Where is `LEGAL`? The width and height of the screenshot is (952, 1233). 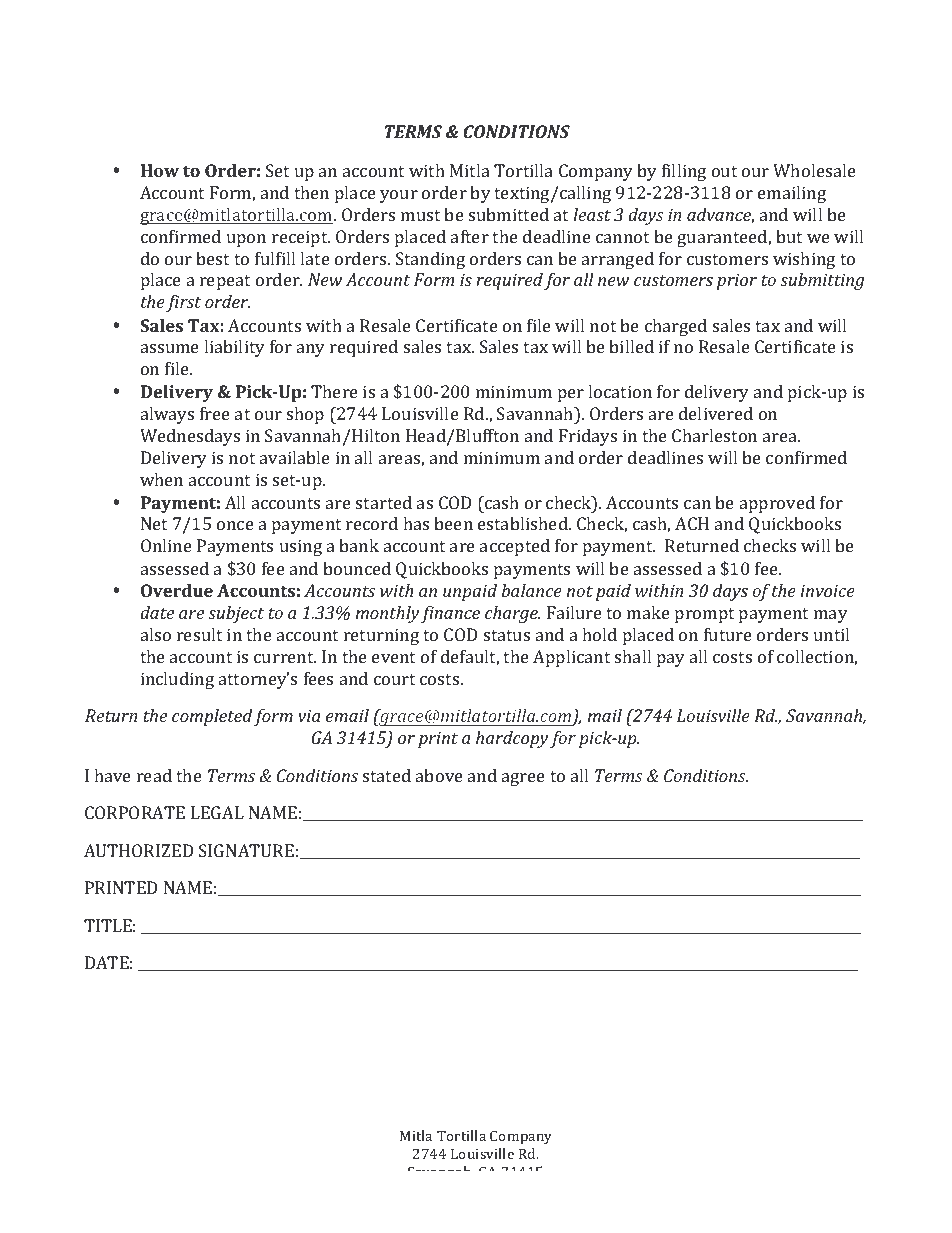 LEGAL is located at coordinates (217, 812).
